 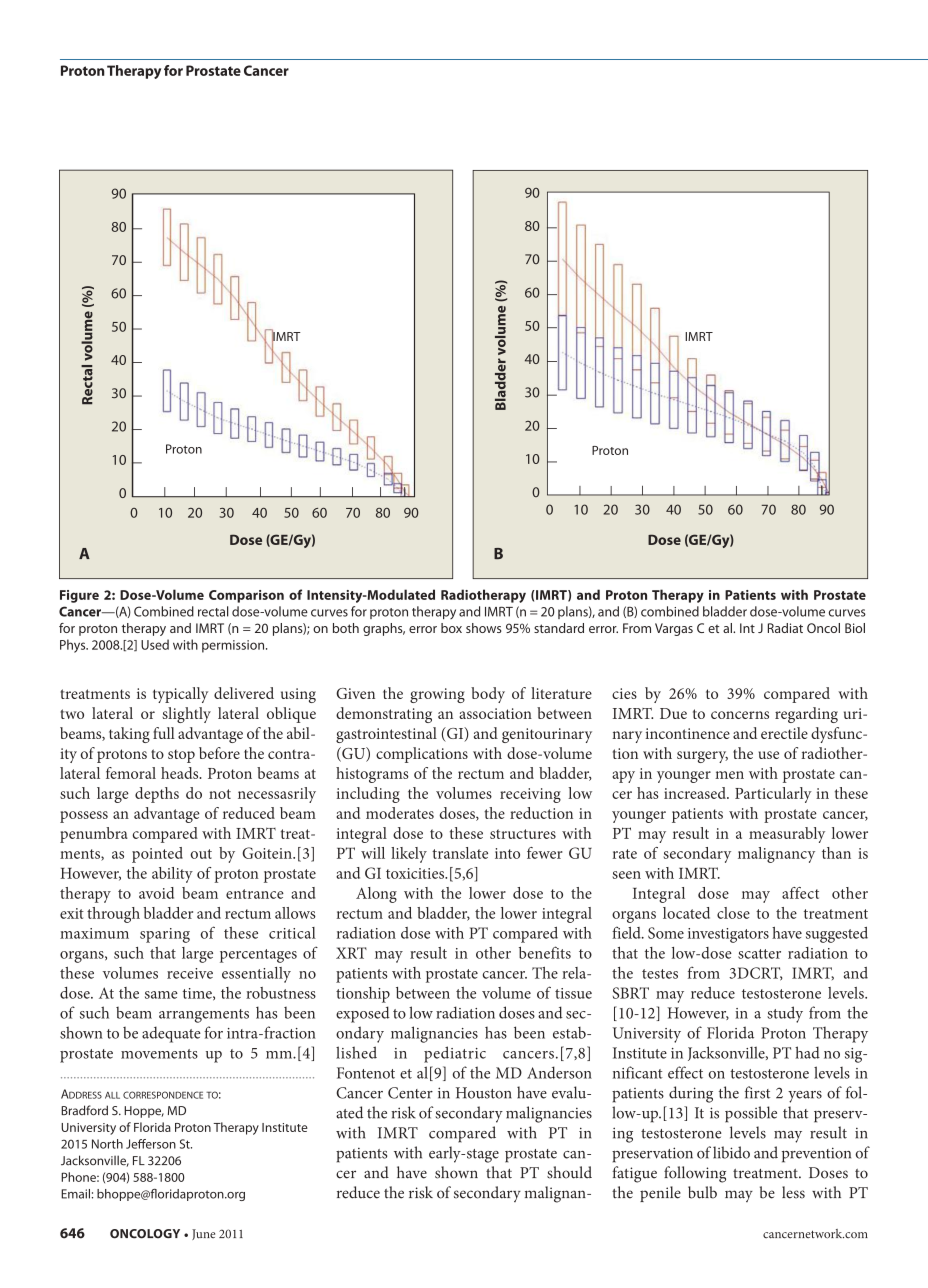 What do you see at coordinates (376, 895) in the document?
I see `Along` at bounding box center [376, 895].
